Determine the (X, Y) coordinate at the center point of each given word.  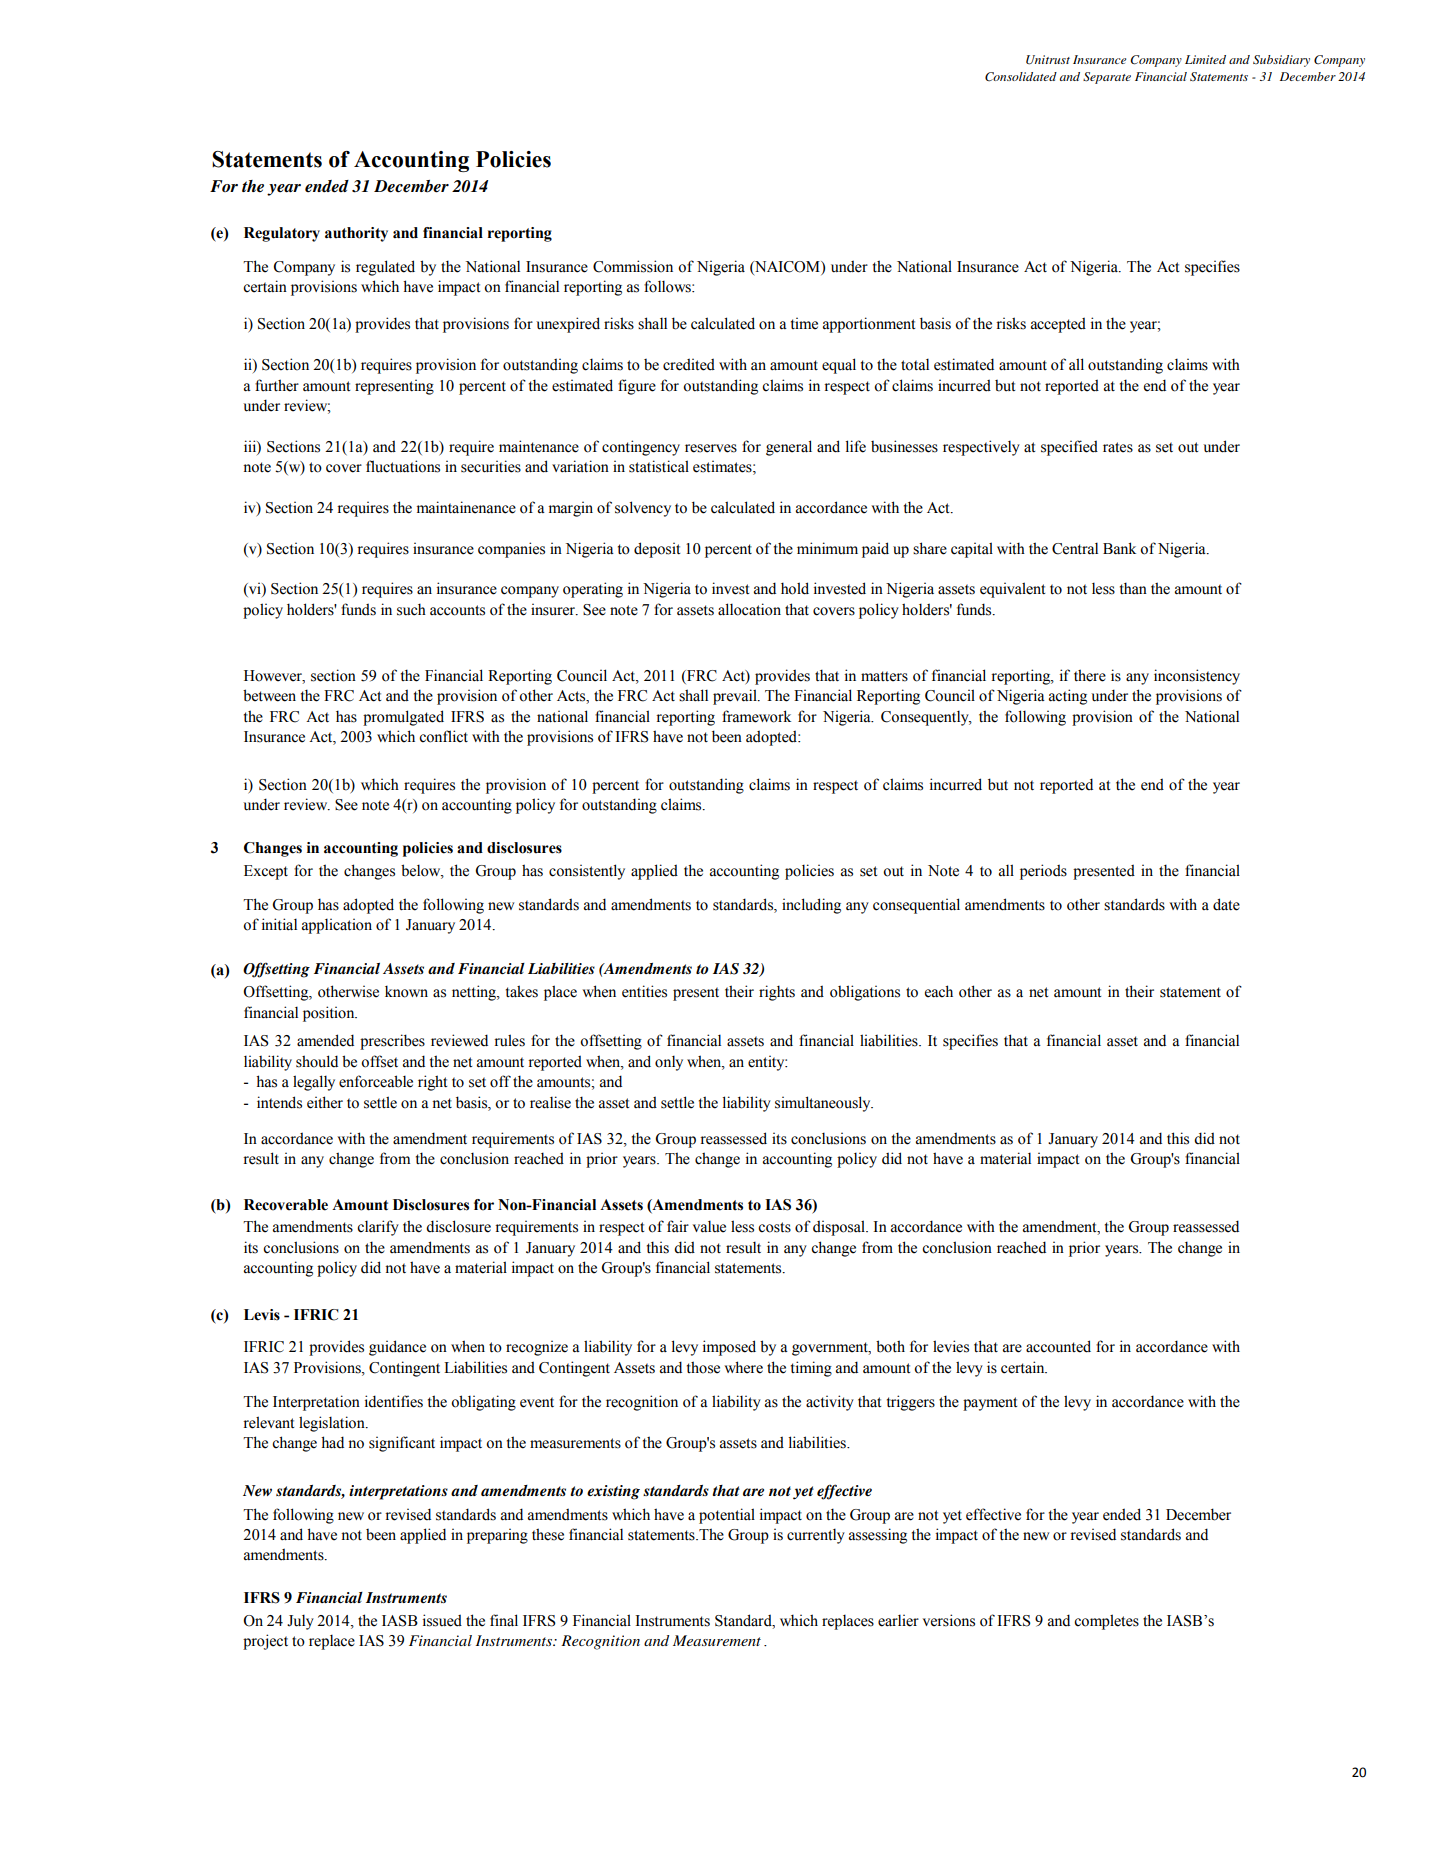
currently (816, 1536)
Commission (633, 266)
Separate (1107, 78)
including (811, 906)
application (337, 926)
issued (442, 1620)
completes (1106, 1622)
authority (356, 234)
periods (1043, 872)
